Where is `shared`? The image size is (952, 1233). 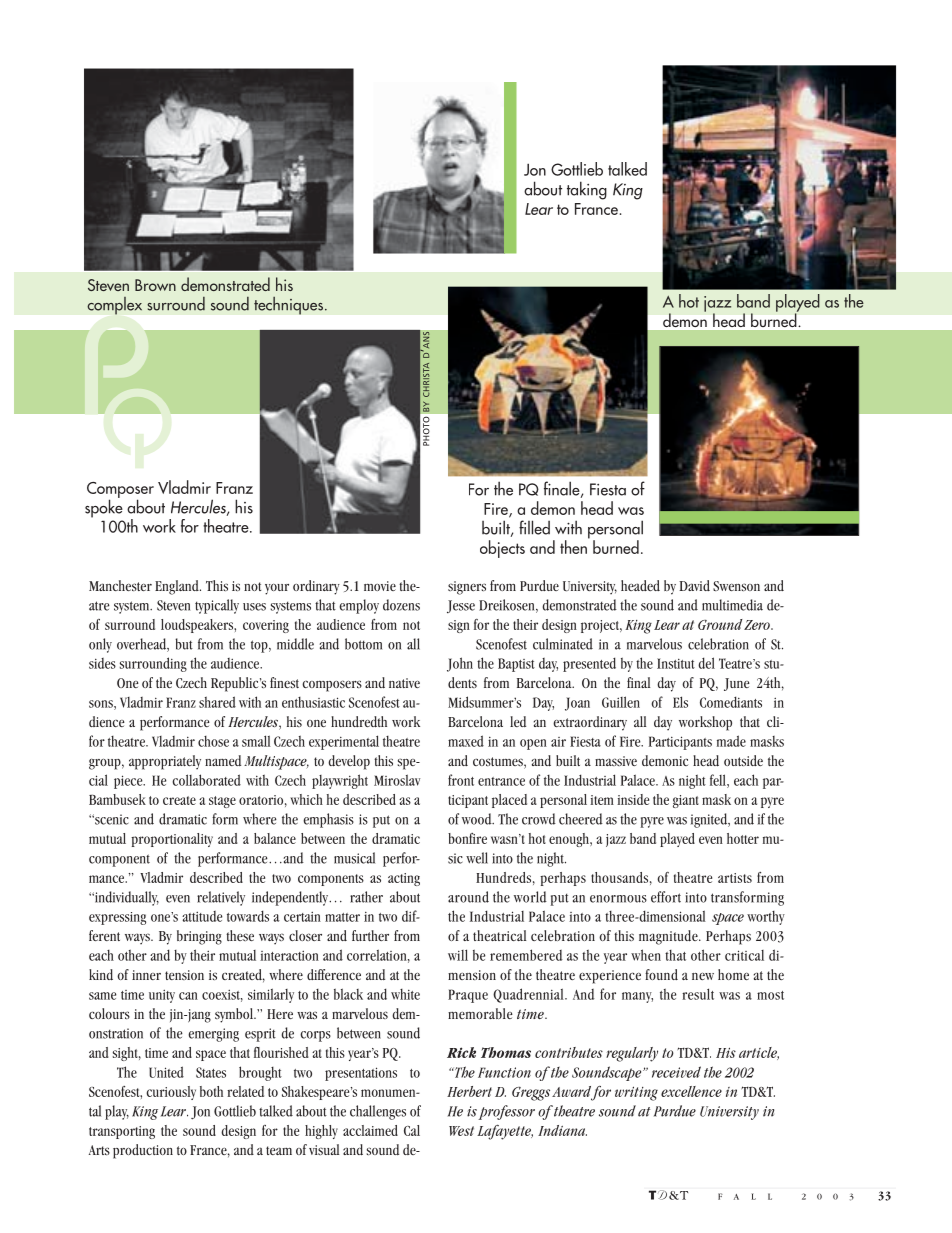 shared is located at coordinates (217, 702).
